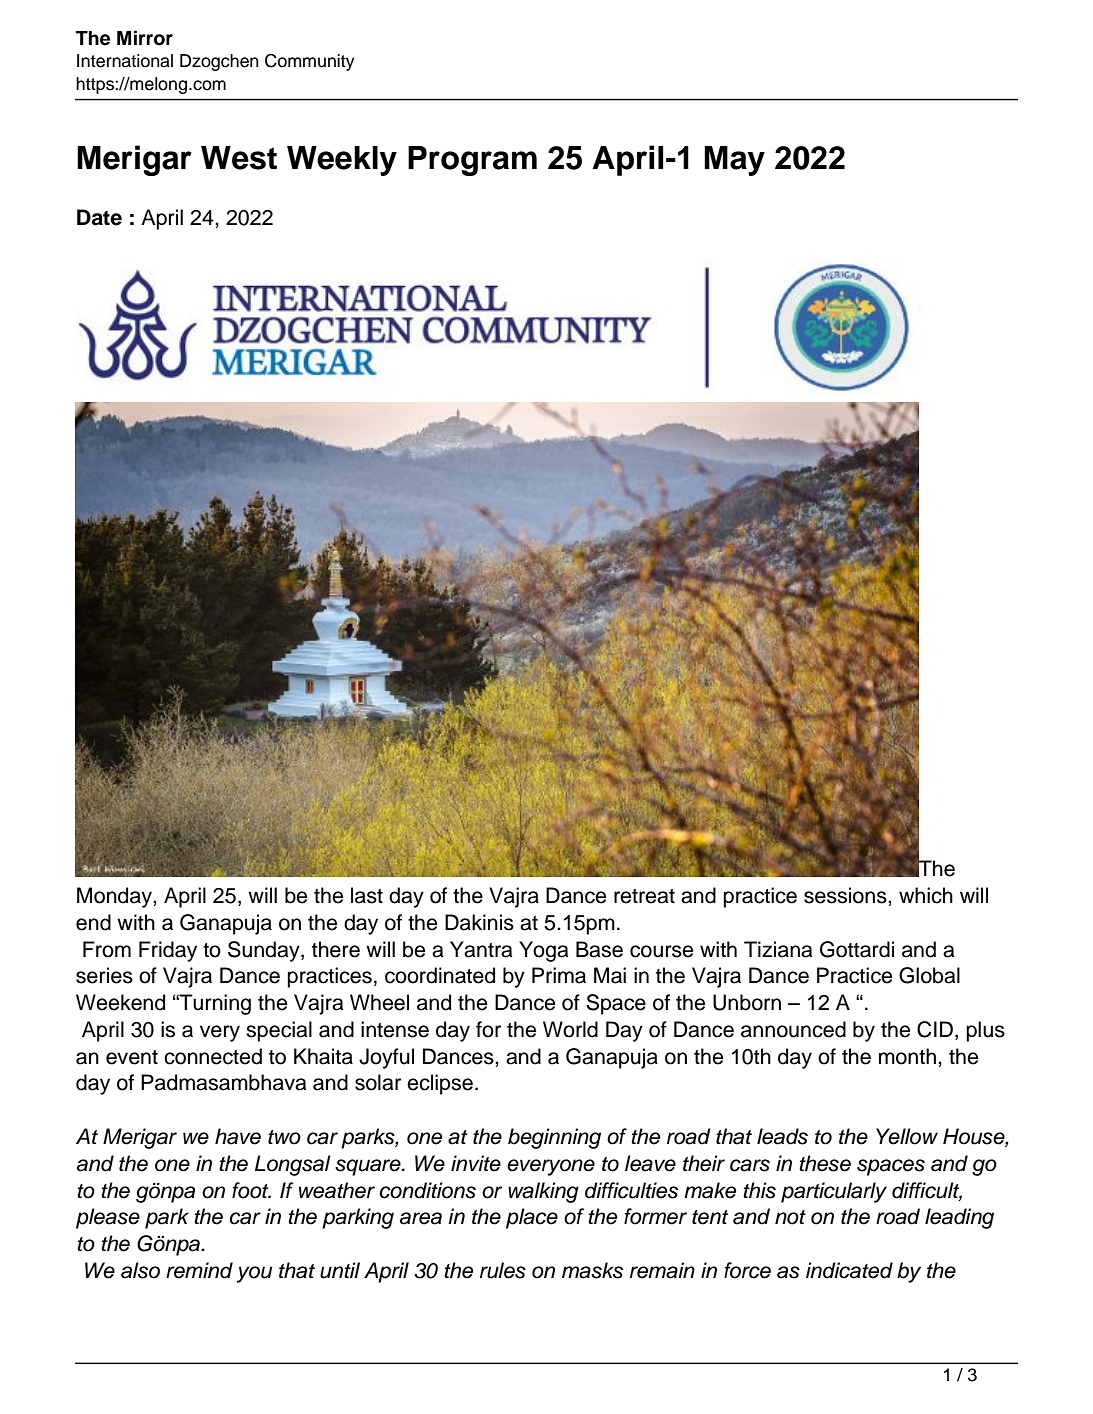  I want to click on Weekly, so click(342, 161).
